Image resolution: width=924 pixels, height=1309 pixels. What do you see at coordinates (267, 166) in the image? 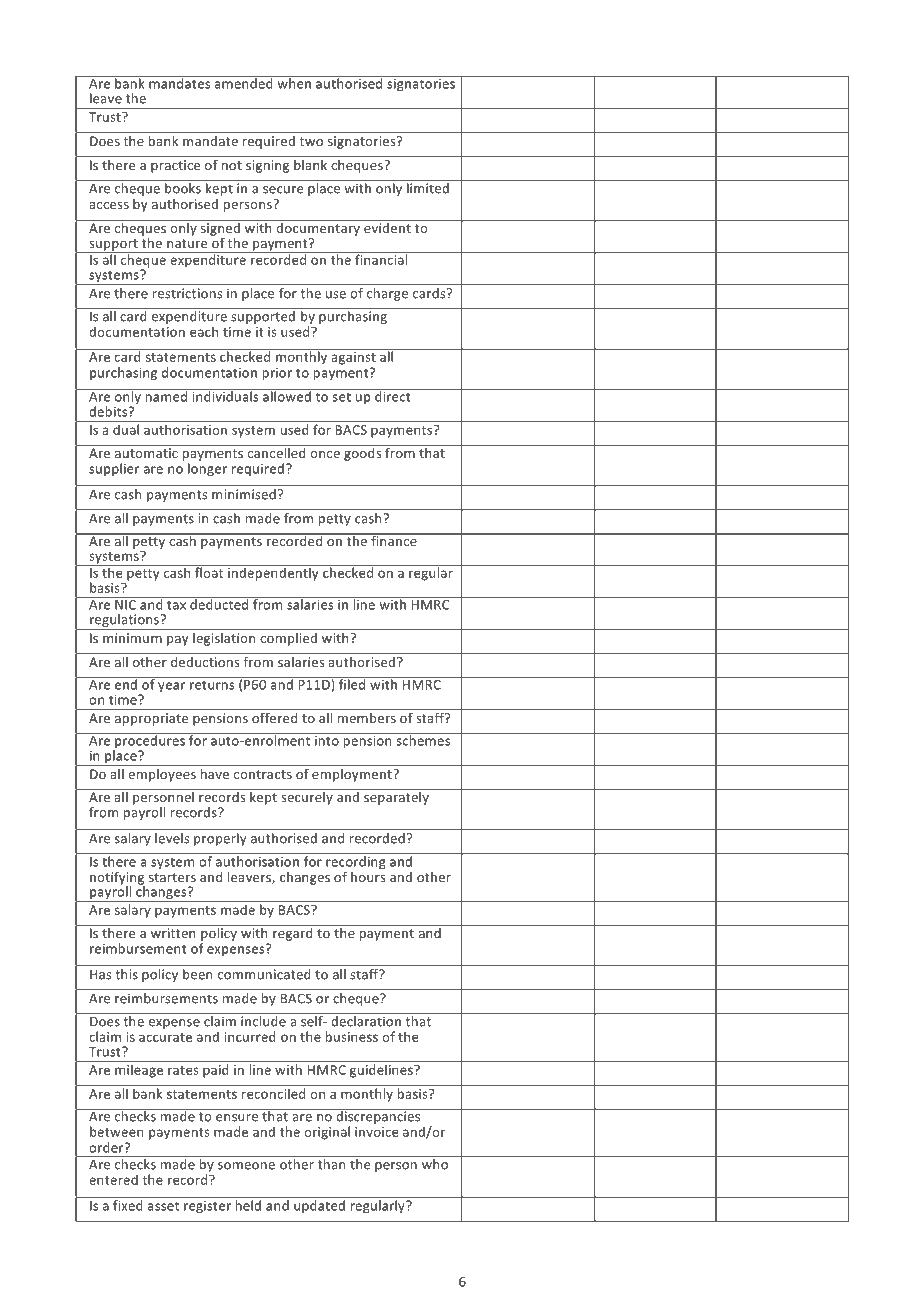
I see `signing` at bounding box center [267, 166].
